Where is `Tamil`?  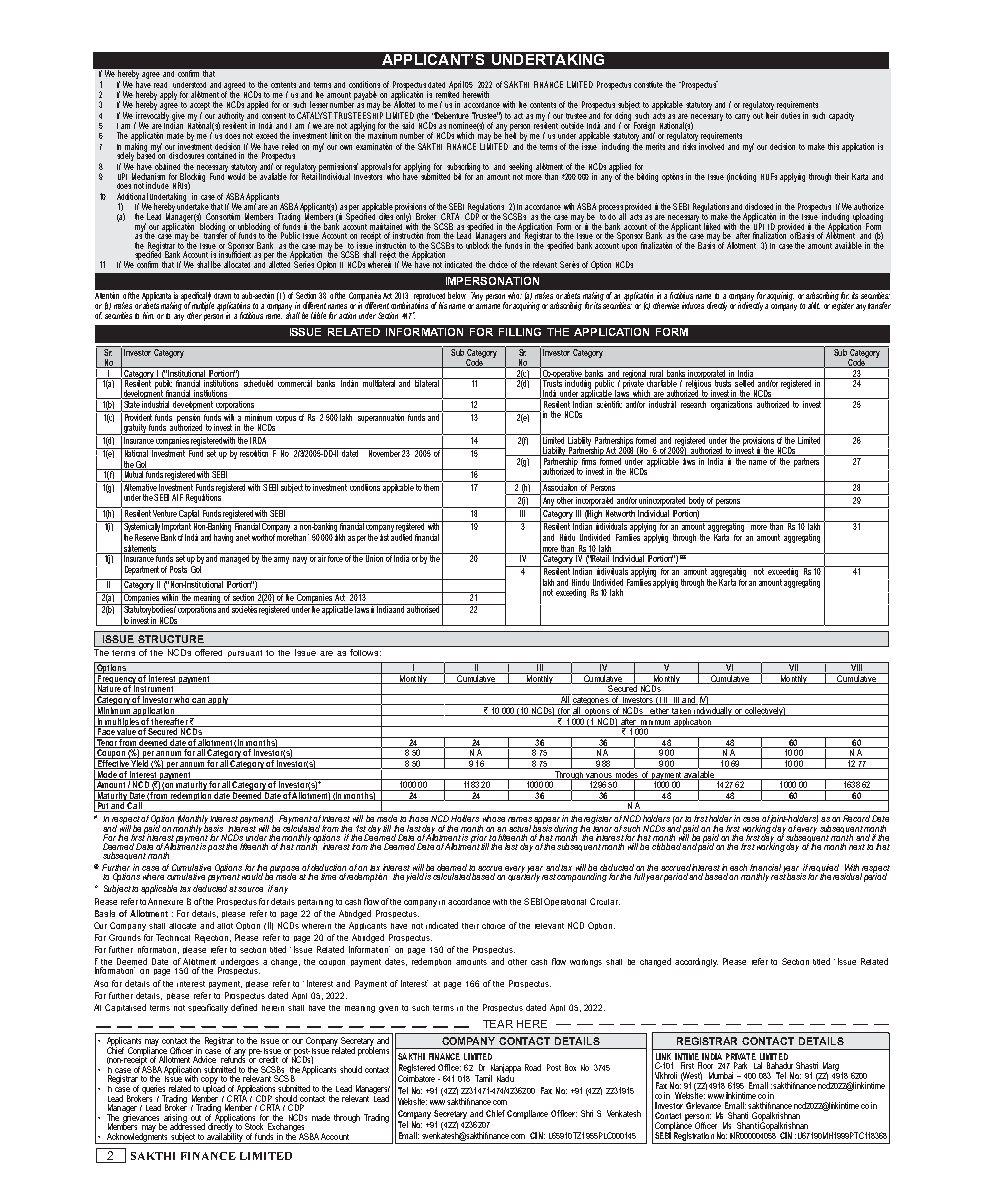
Tamil is located at coordinates (483, 1078).
